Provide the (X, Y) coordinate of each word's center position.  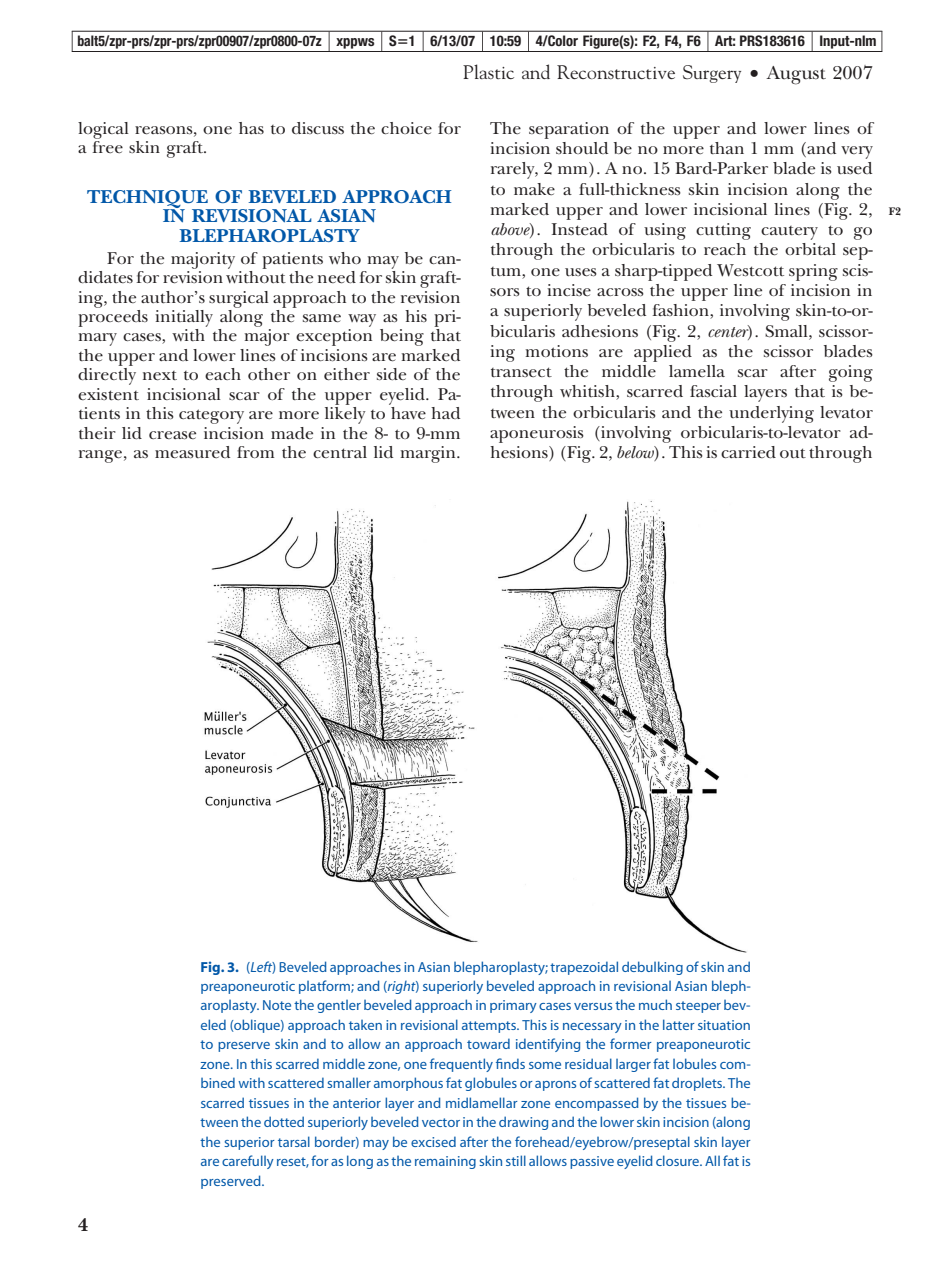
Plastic (488, 71)
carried (748, 452)
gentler (339, 1006)
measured (192, 452)
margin (429, 454)
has (251, 128)
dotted (284, 1121)
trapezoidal (584, 968)
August (796, 75)
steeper (698, 1007)
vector (441, 1122)
